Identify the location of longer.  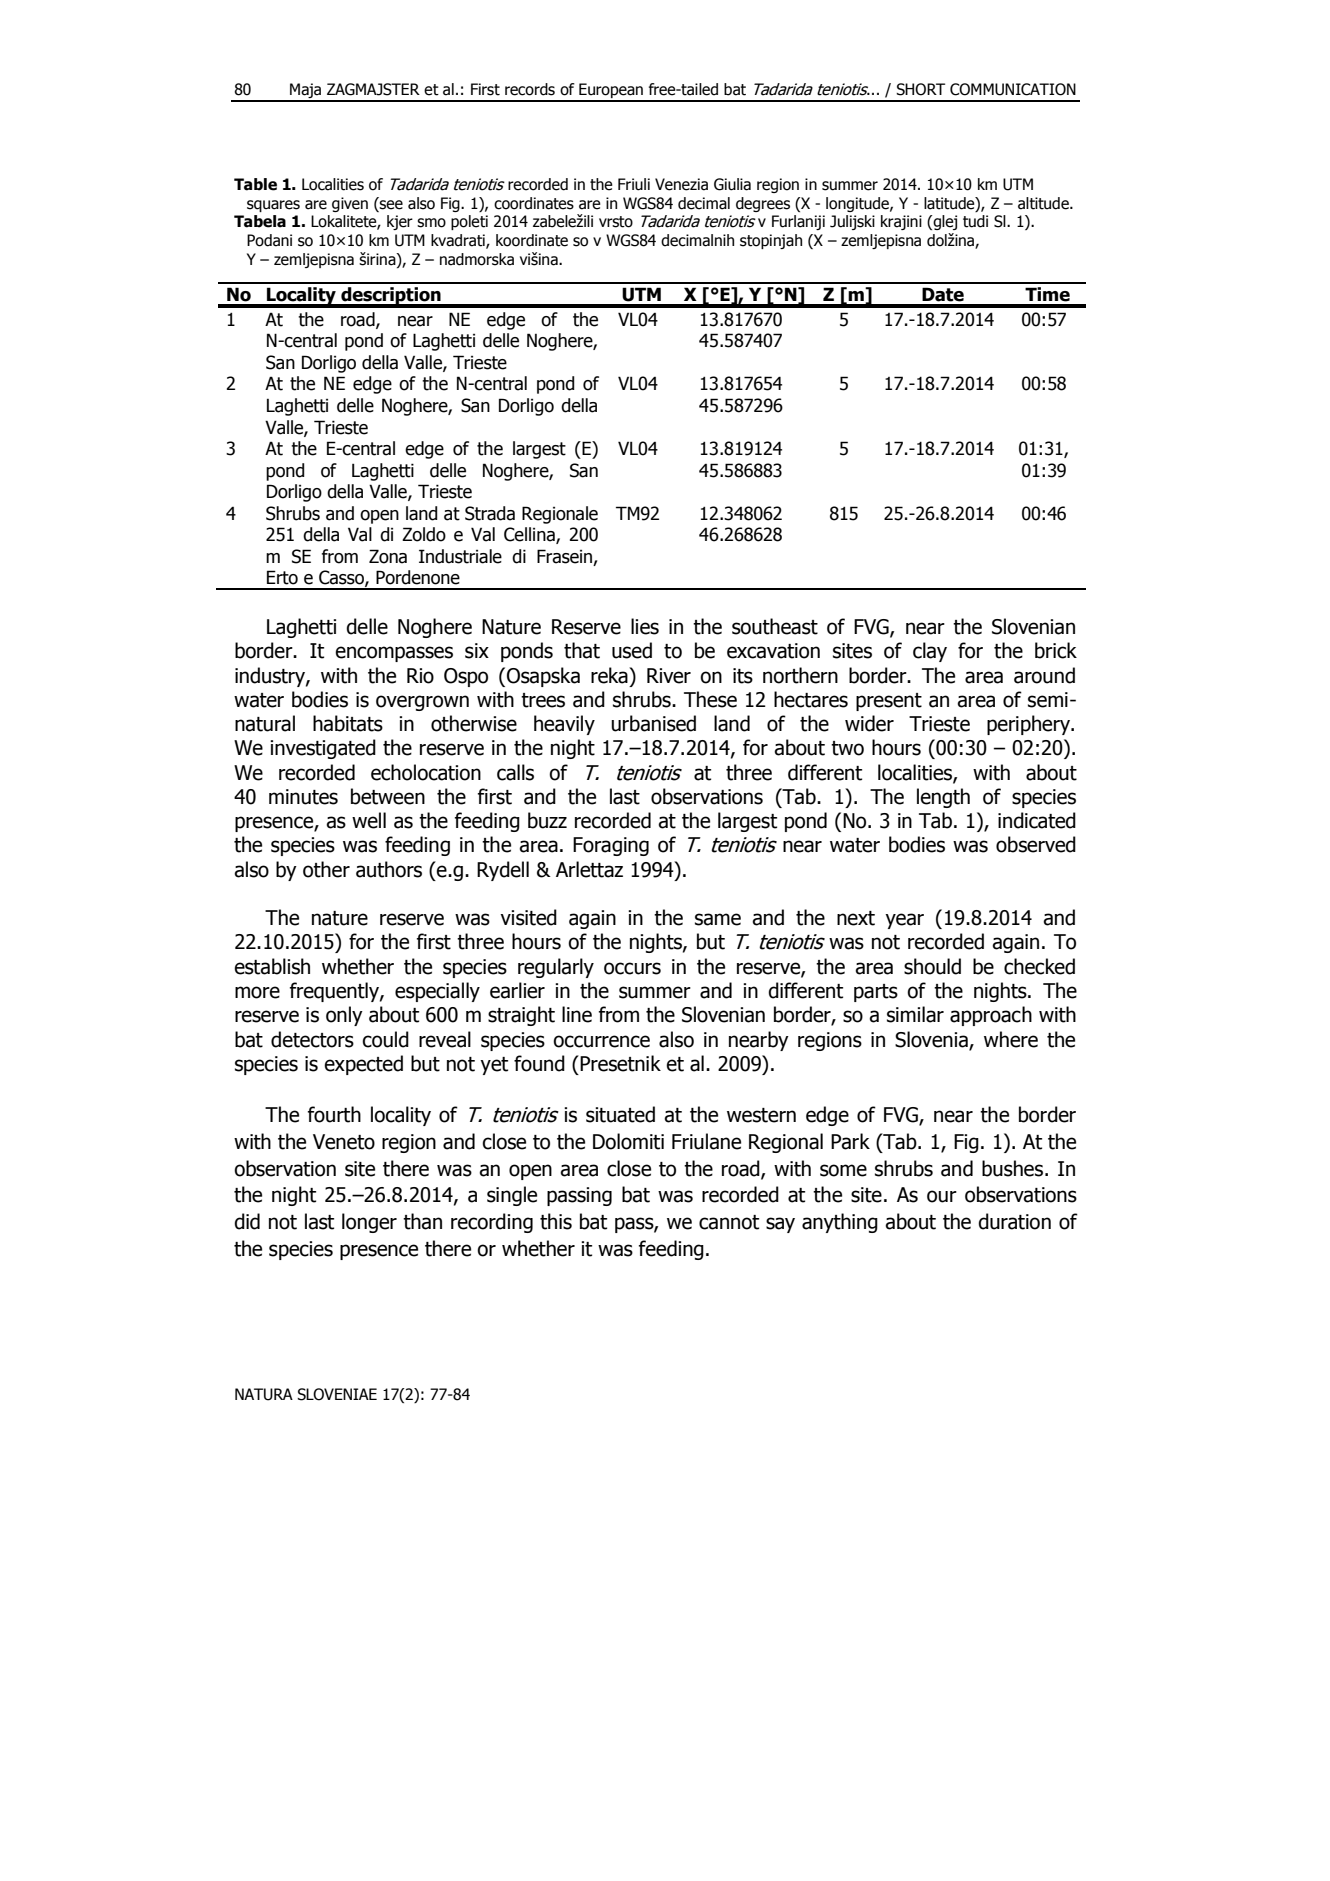
(369, 1223).
